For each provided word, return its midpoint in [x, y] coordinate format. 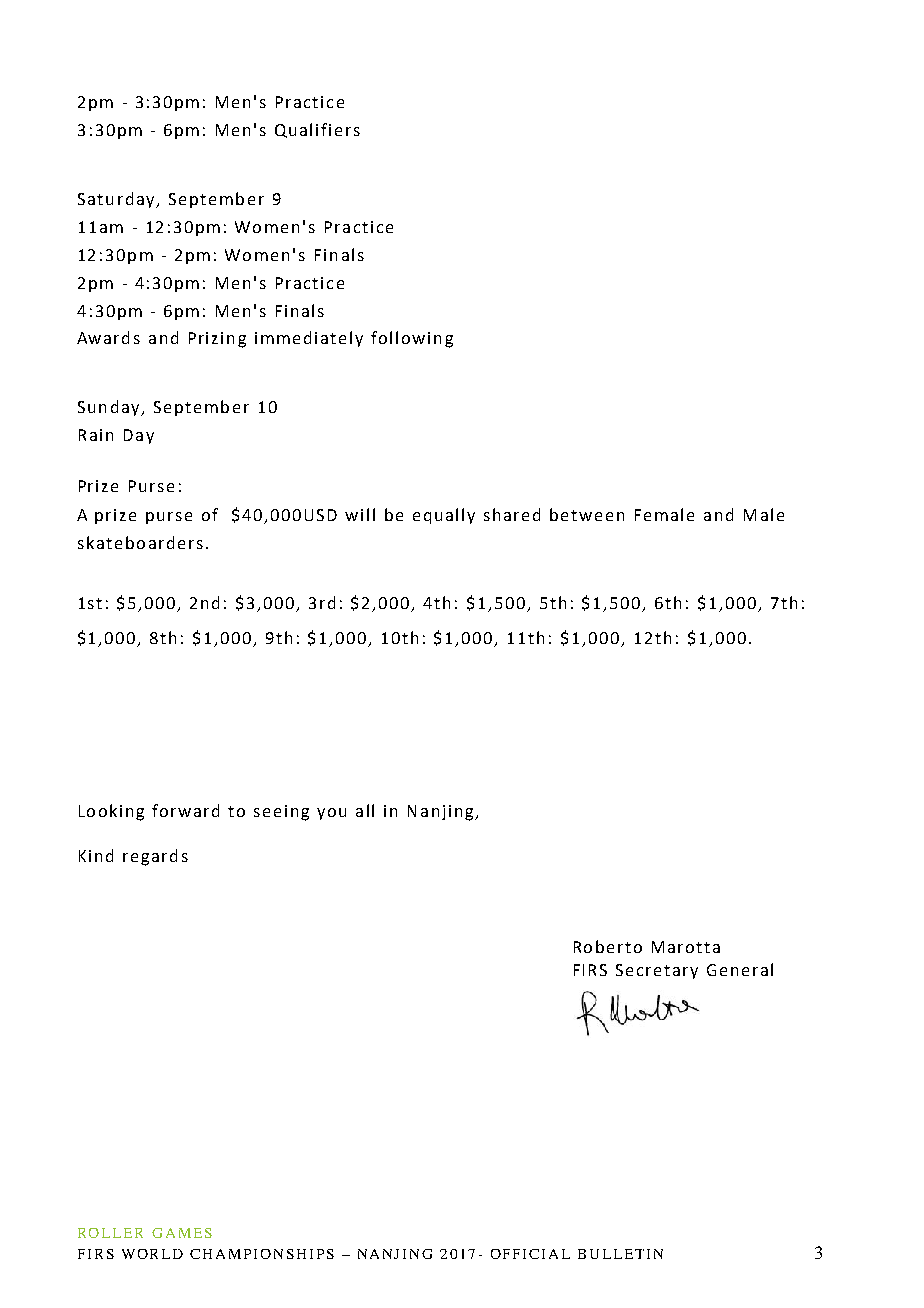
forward [185, 810]
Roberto [608, 946]
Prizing [217, 340]
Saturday [117, 200]
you [331, 814]
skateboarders [140, 542]
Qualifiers [317, 130]
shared [512, 514]
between [587, 514]
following [412, 339]
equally [444, 516]
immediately [309, 339]
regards [155, 857]
